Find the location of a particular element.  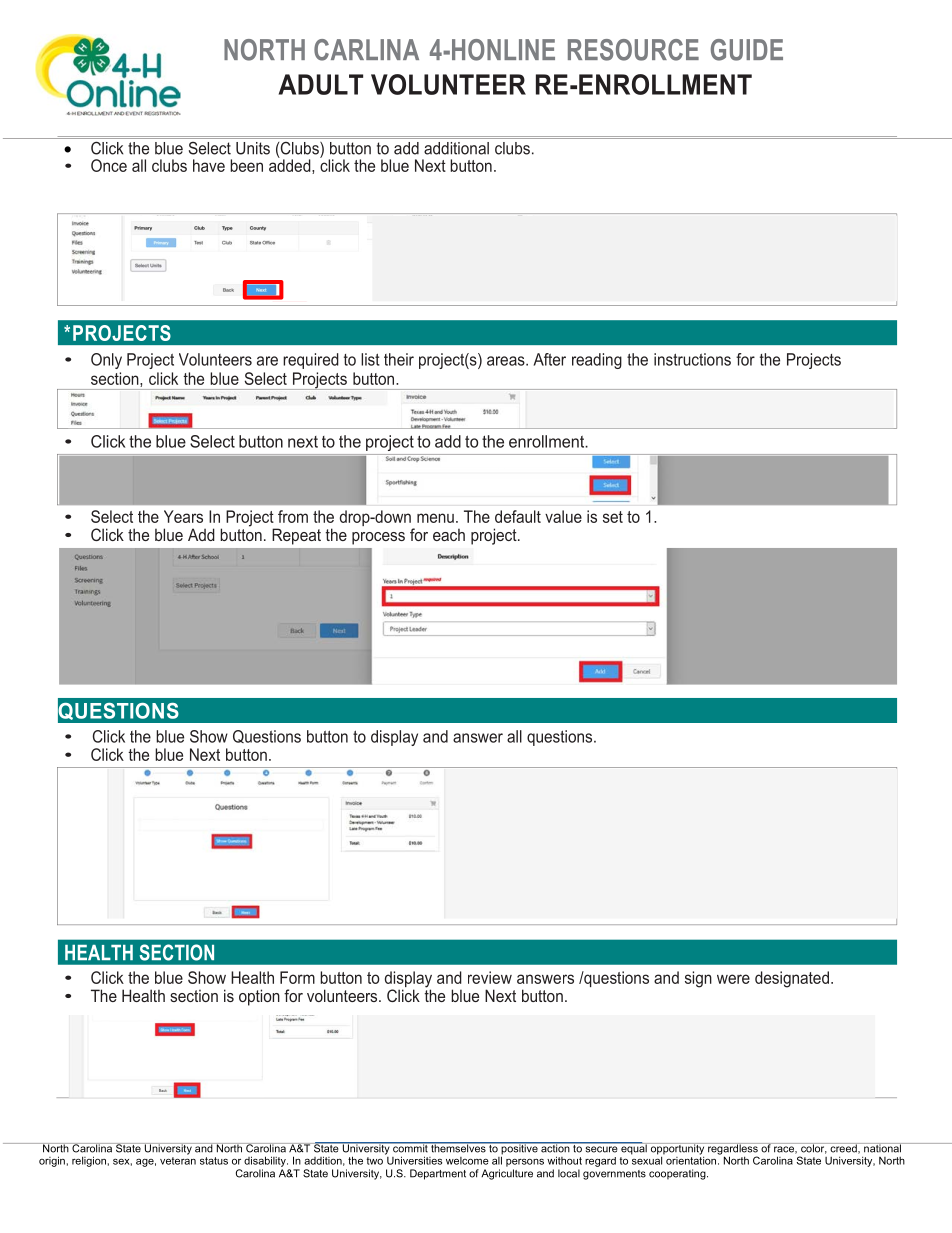

ADULT is located at coordinates (321, 84).
